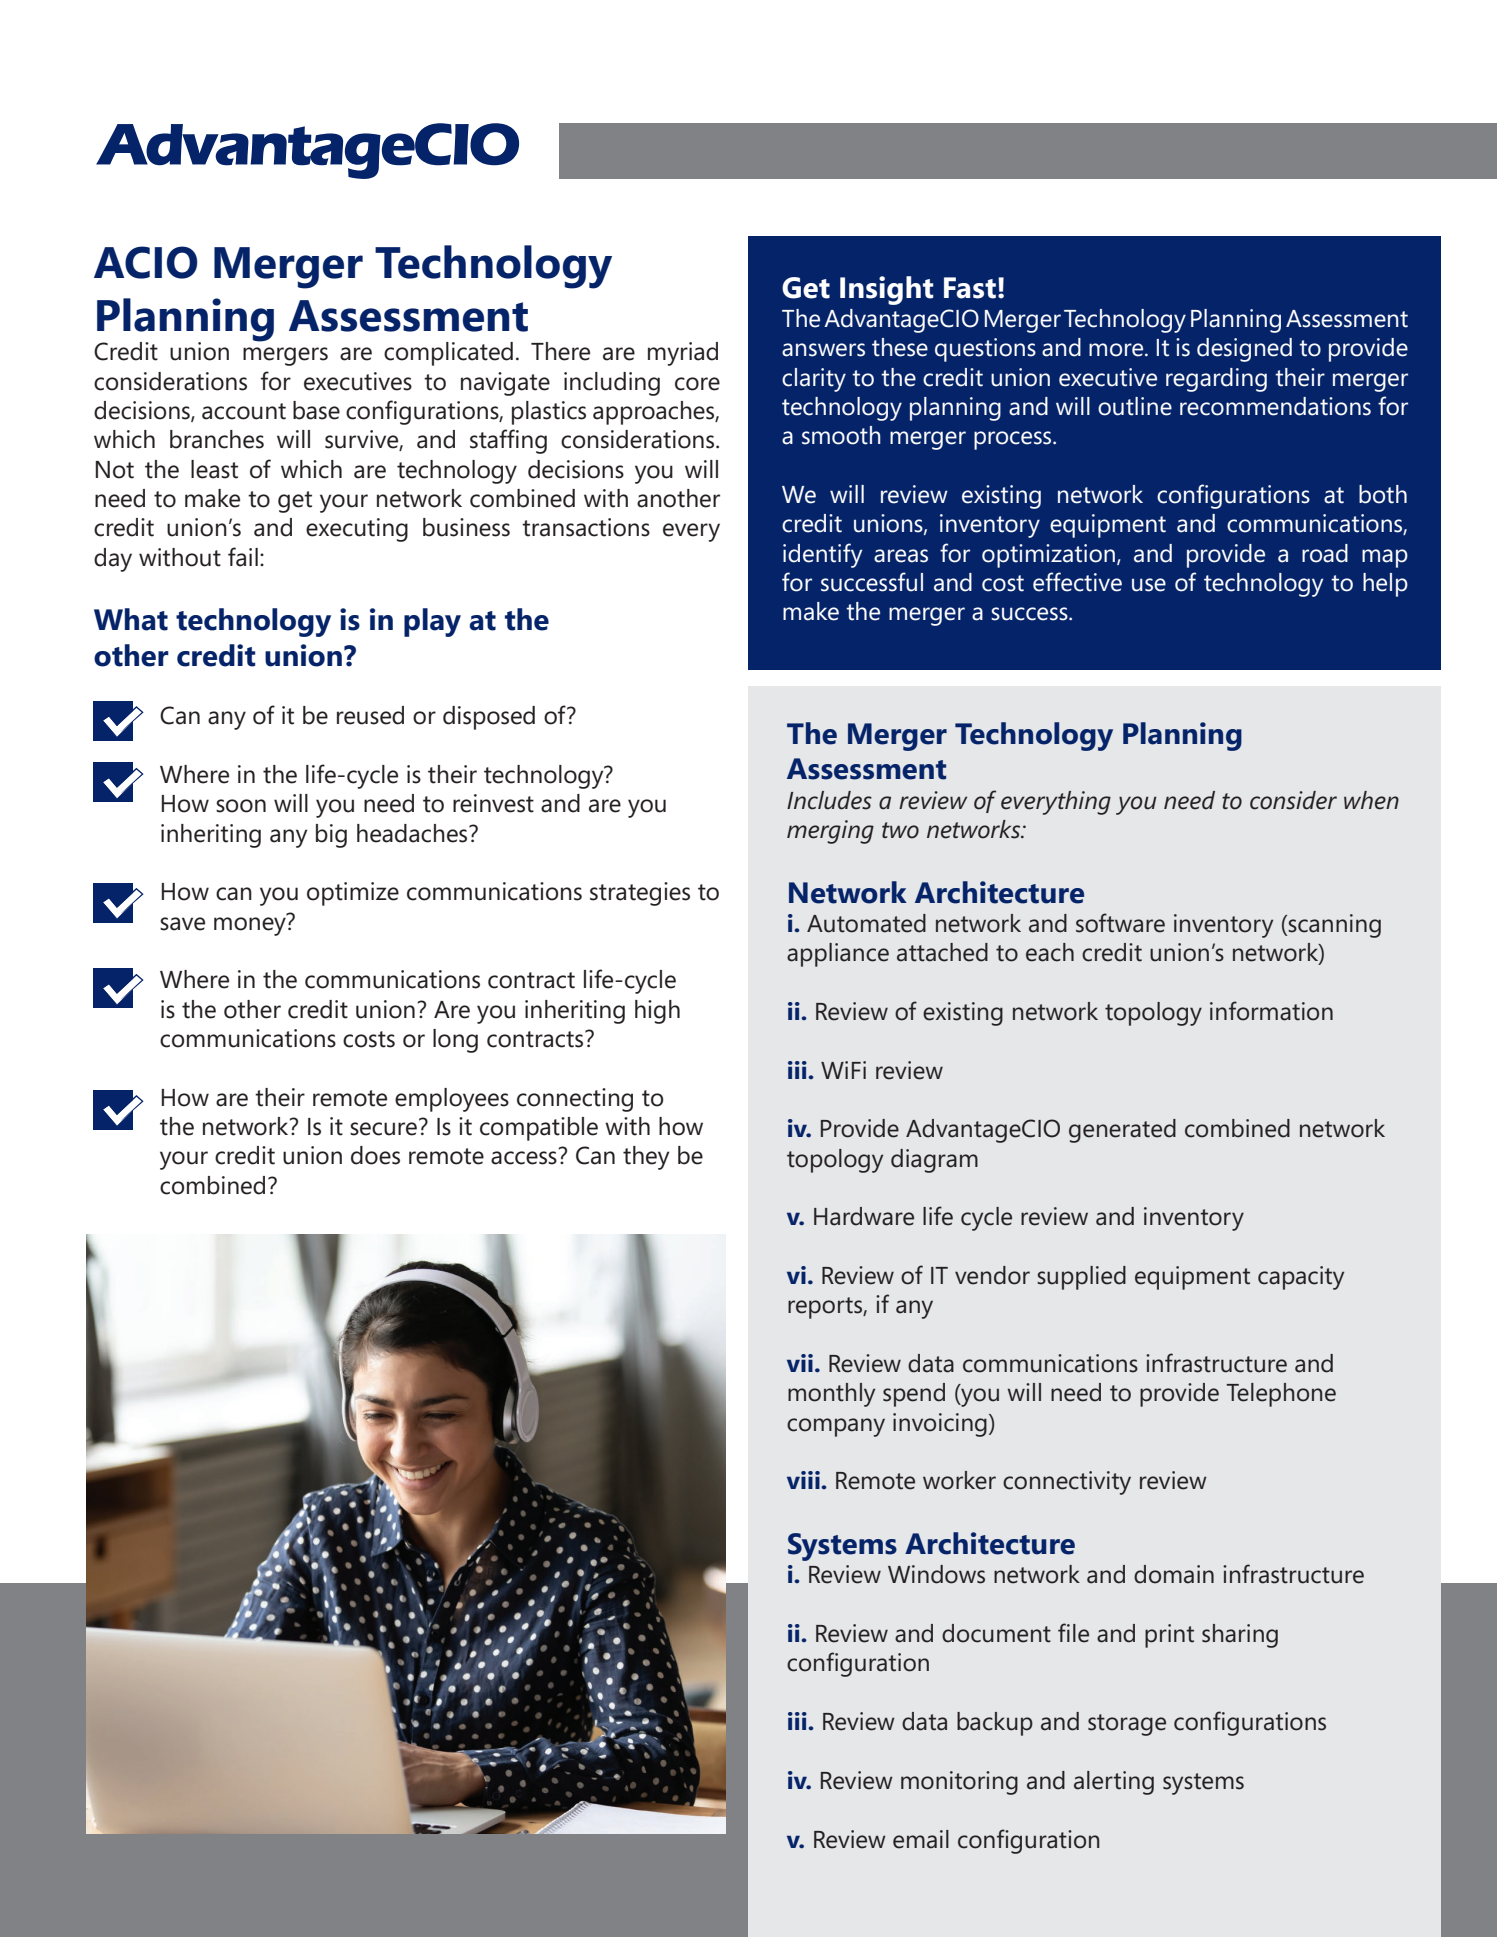 The height and width of the screenshot is (1937, 1497). What do you see at coordinates (1114, 1783) in the screenshot?
I see `alerting` at bounding box center [1114, 1783].
